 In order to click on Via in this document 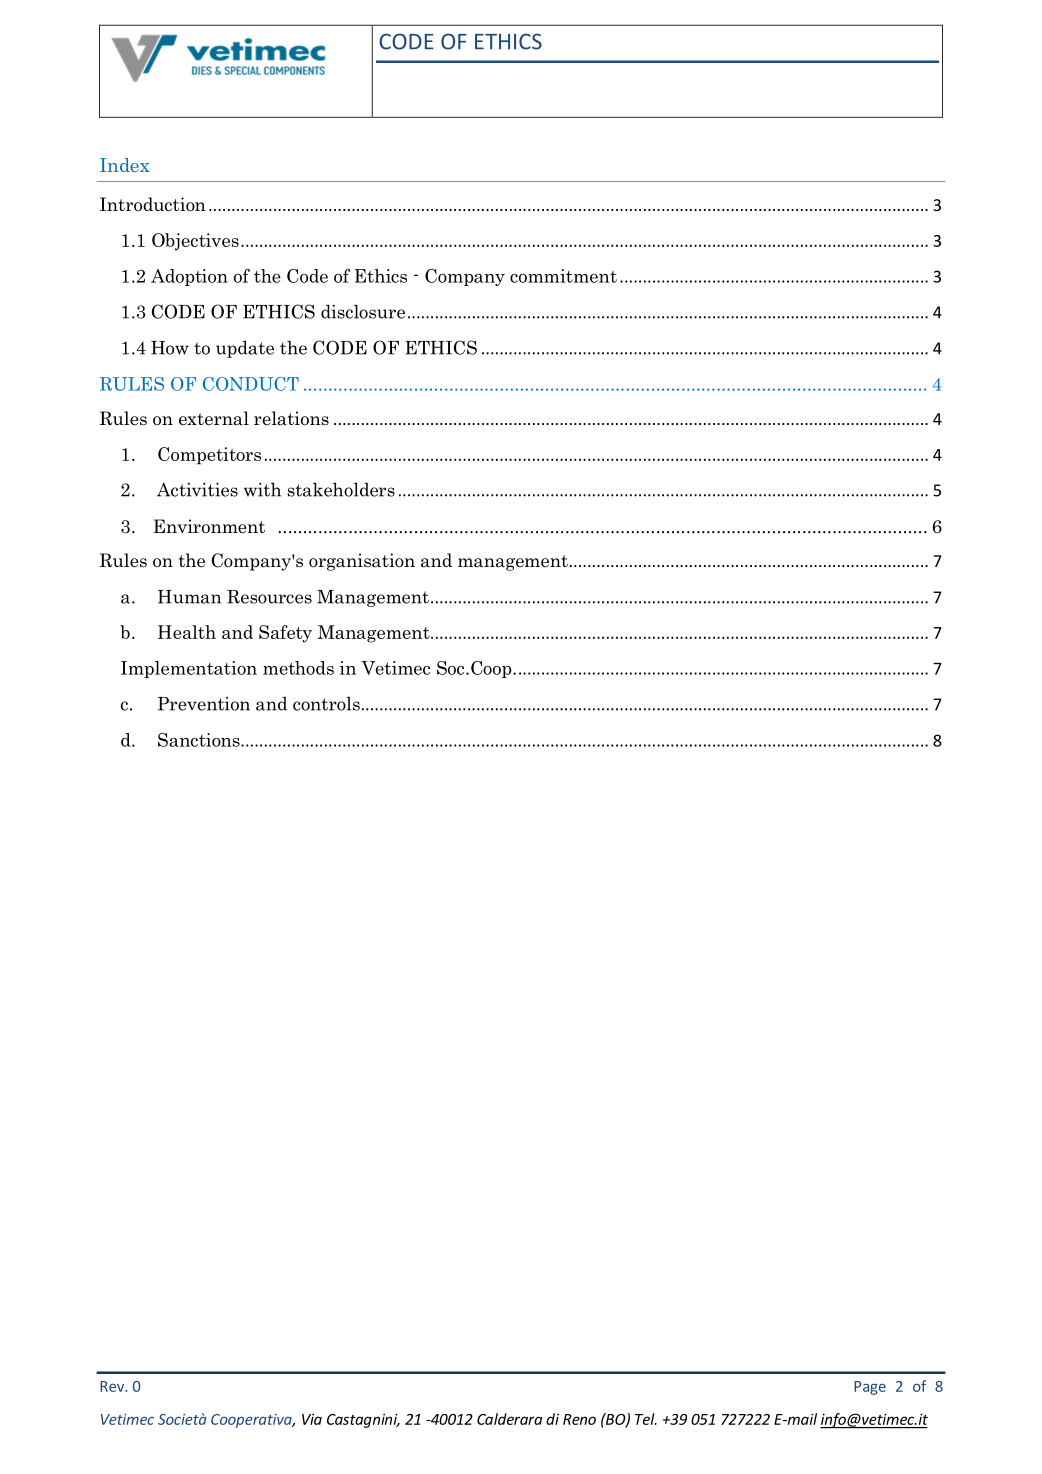, I will do `click(312, 1419)`.
